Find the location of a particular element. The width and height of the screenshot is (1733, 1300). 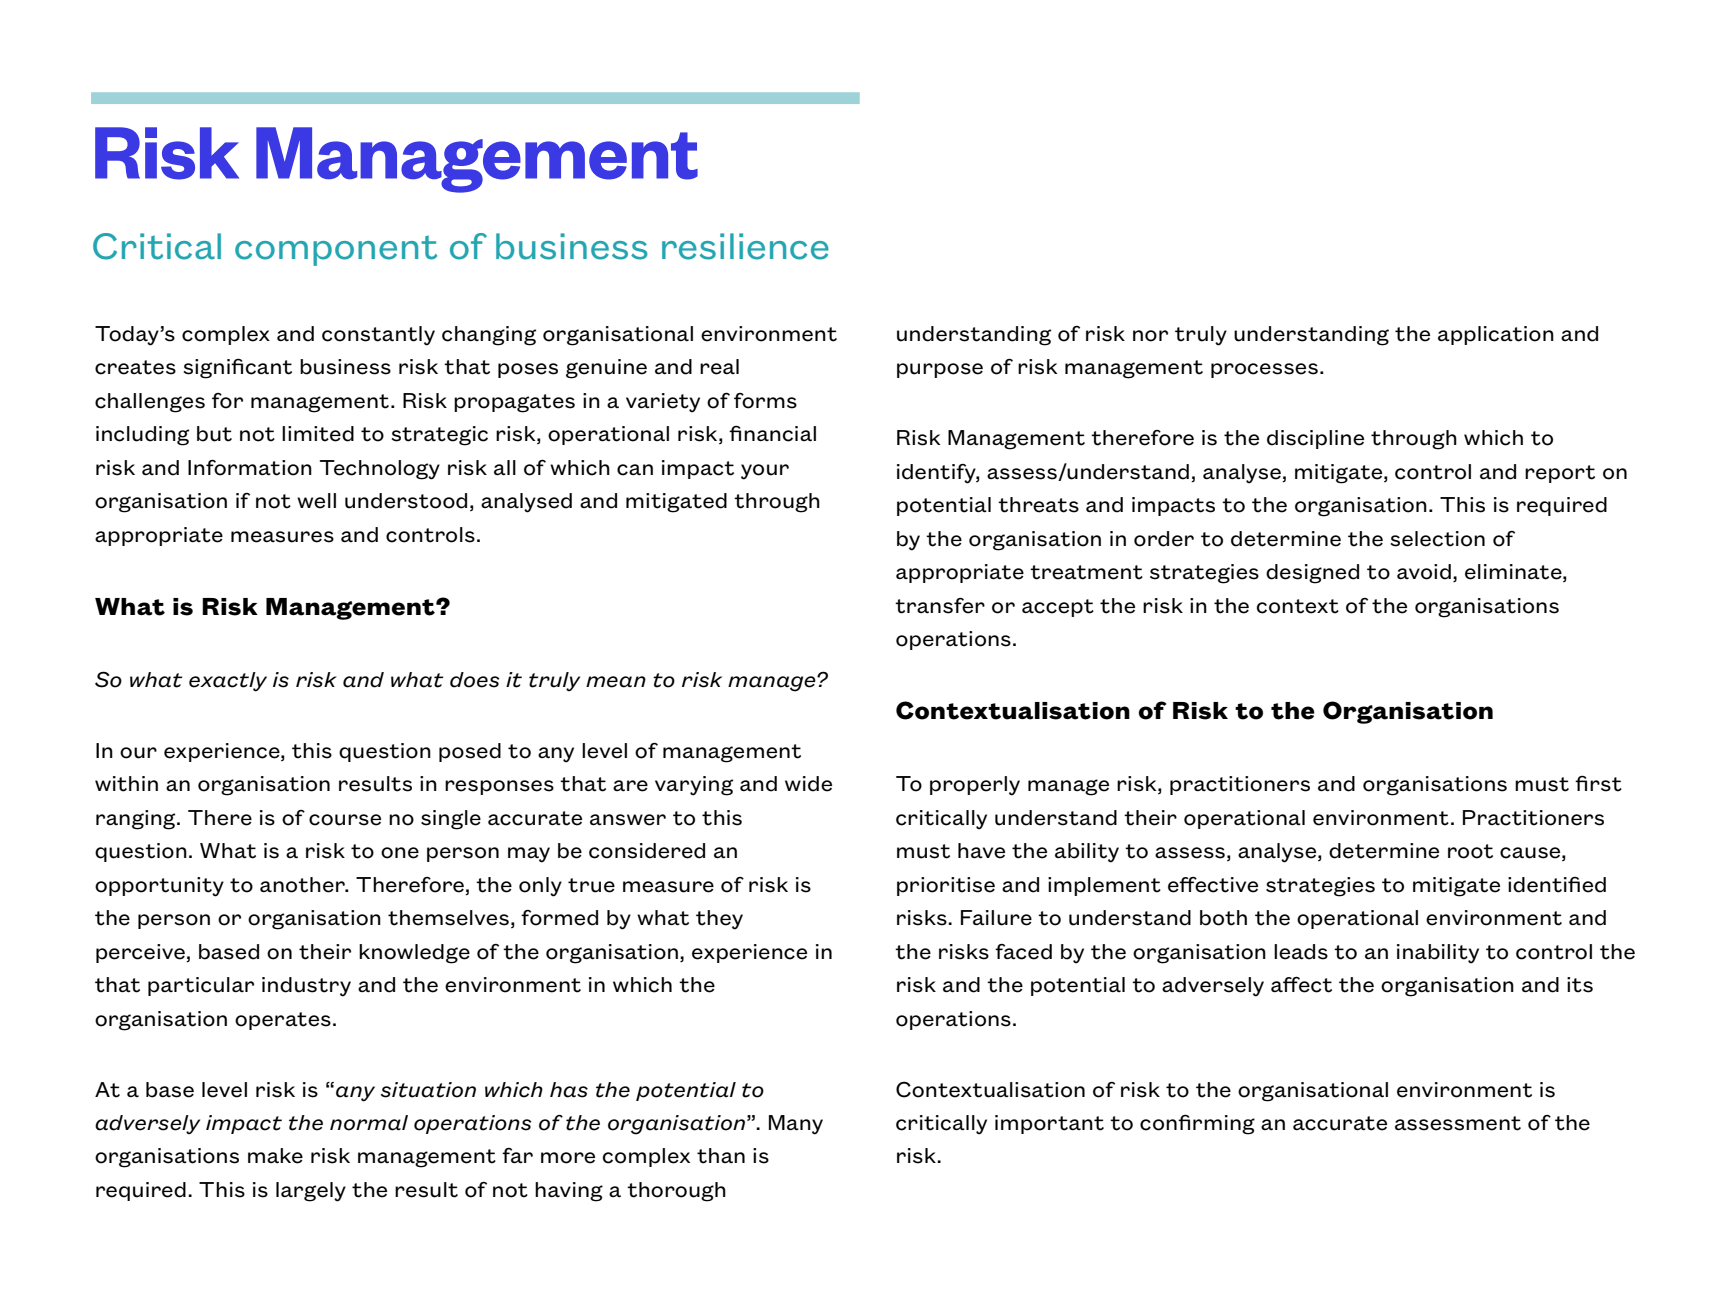

selection is located at coordinates (1438, 539).
